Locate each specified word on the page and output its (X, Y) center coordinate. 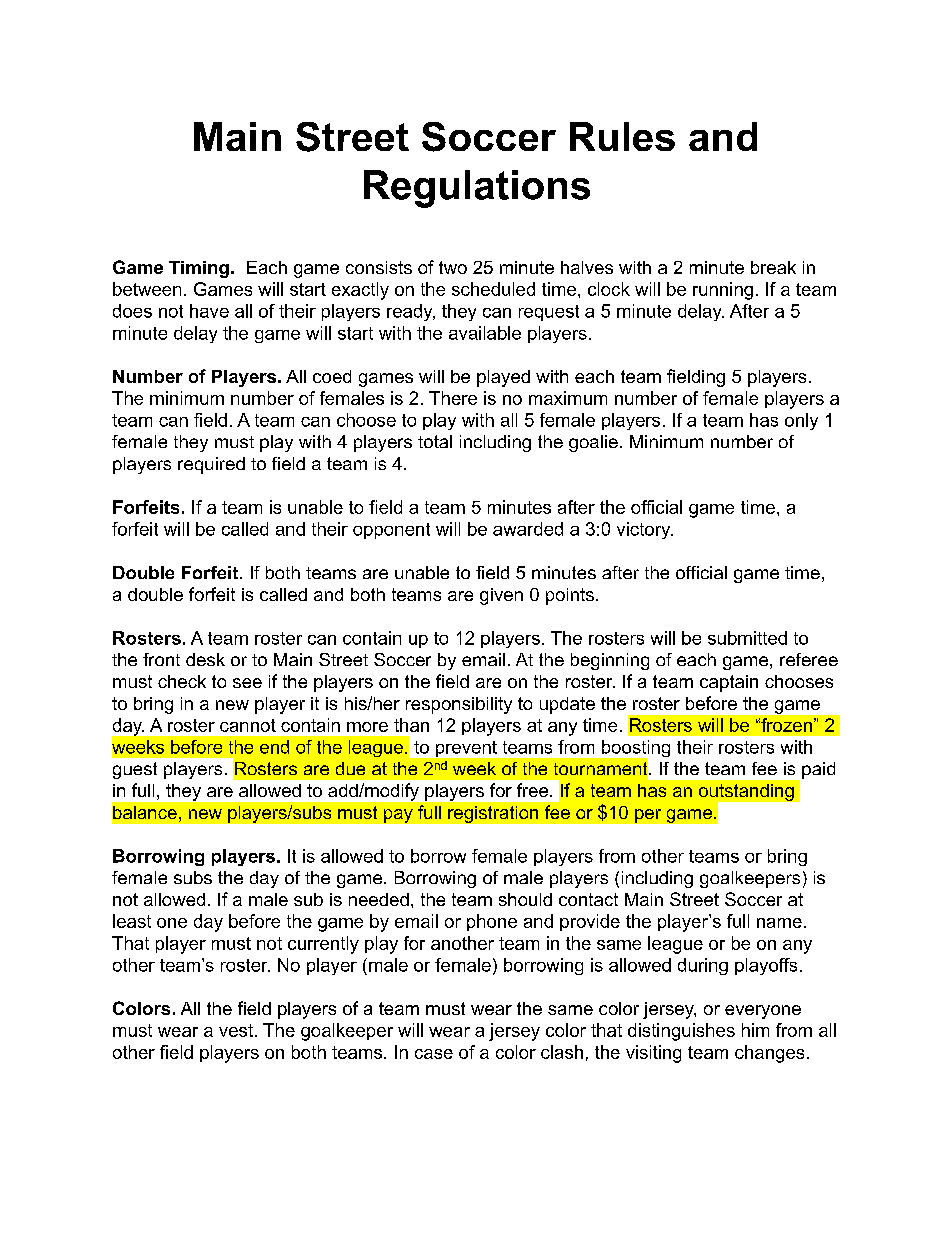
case (434, 1054)
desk (205, 659)
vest (236, 1030)
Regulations (477, 189)
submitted (747, 638)
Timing (199, 269)
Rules (622, 136)
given (501, 596)
